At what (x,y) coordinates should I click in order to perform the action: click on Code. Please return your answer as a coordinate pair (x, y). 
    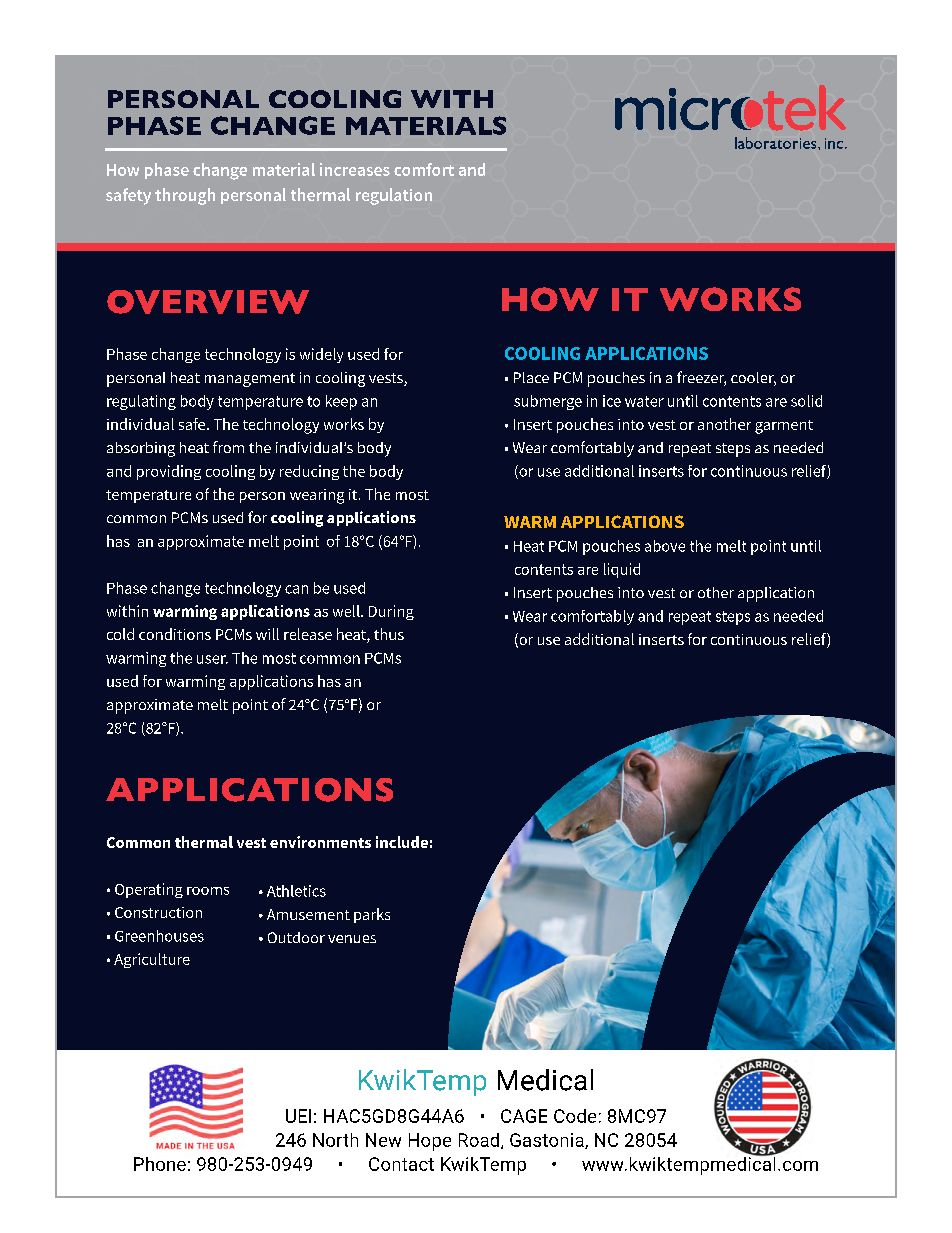
    Looking at the image, I should click on (575, 1116).
